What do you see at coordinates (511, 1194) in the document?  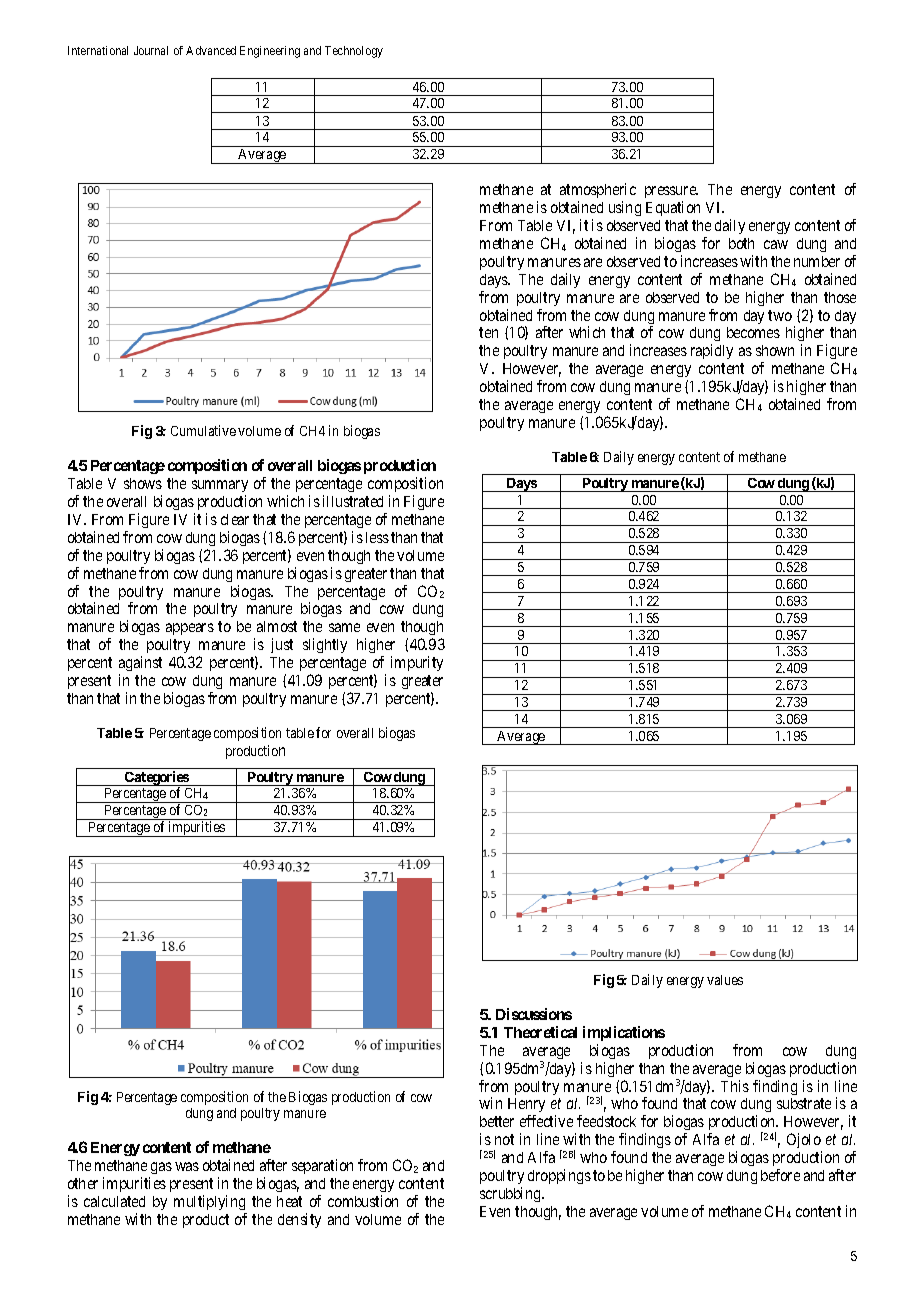 I see `scrubbing` at bounding box center [511, 1194].
